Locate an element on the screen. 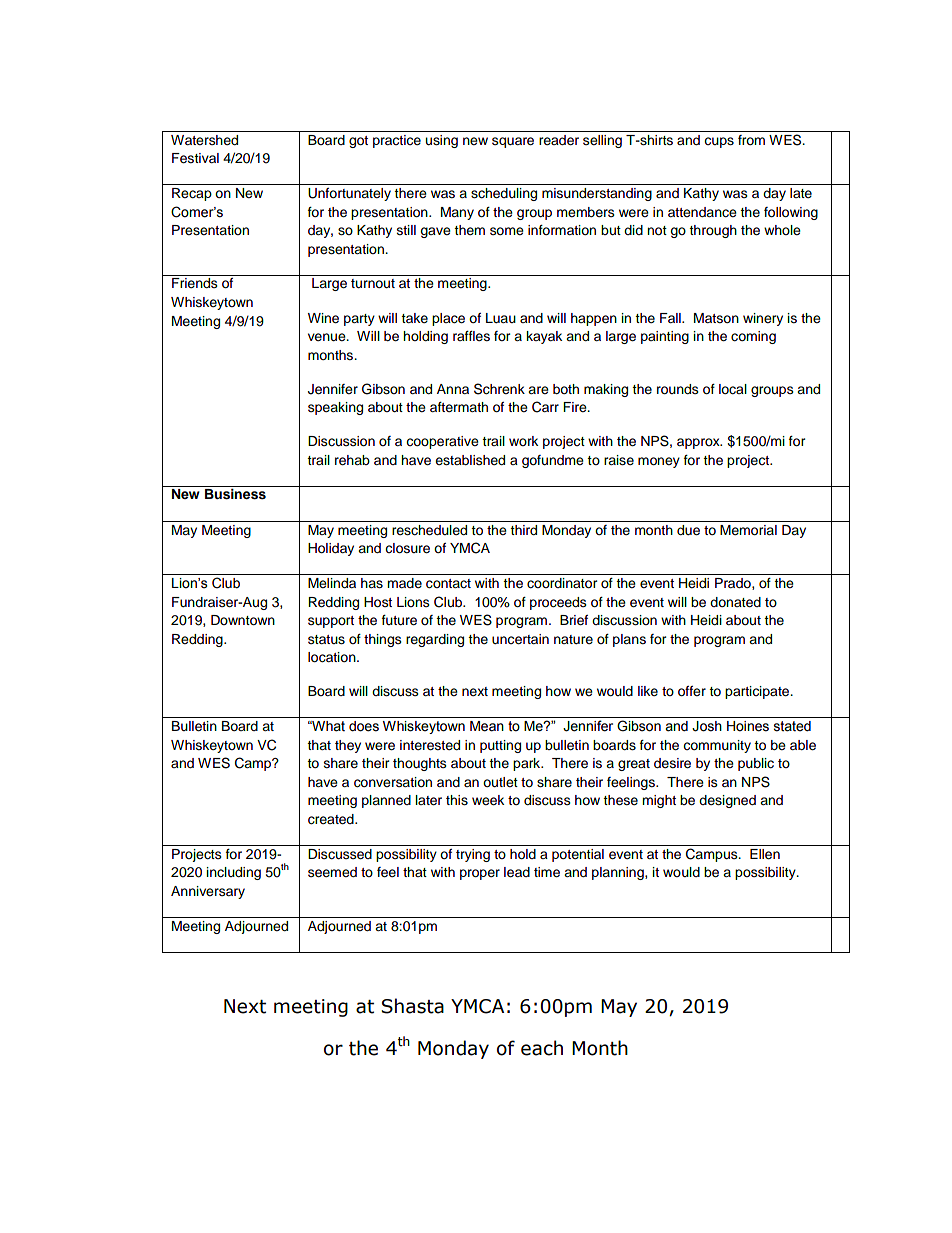 The height and width of the screenshot is (1233, 952). square is located at coordinates (513, 142).
